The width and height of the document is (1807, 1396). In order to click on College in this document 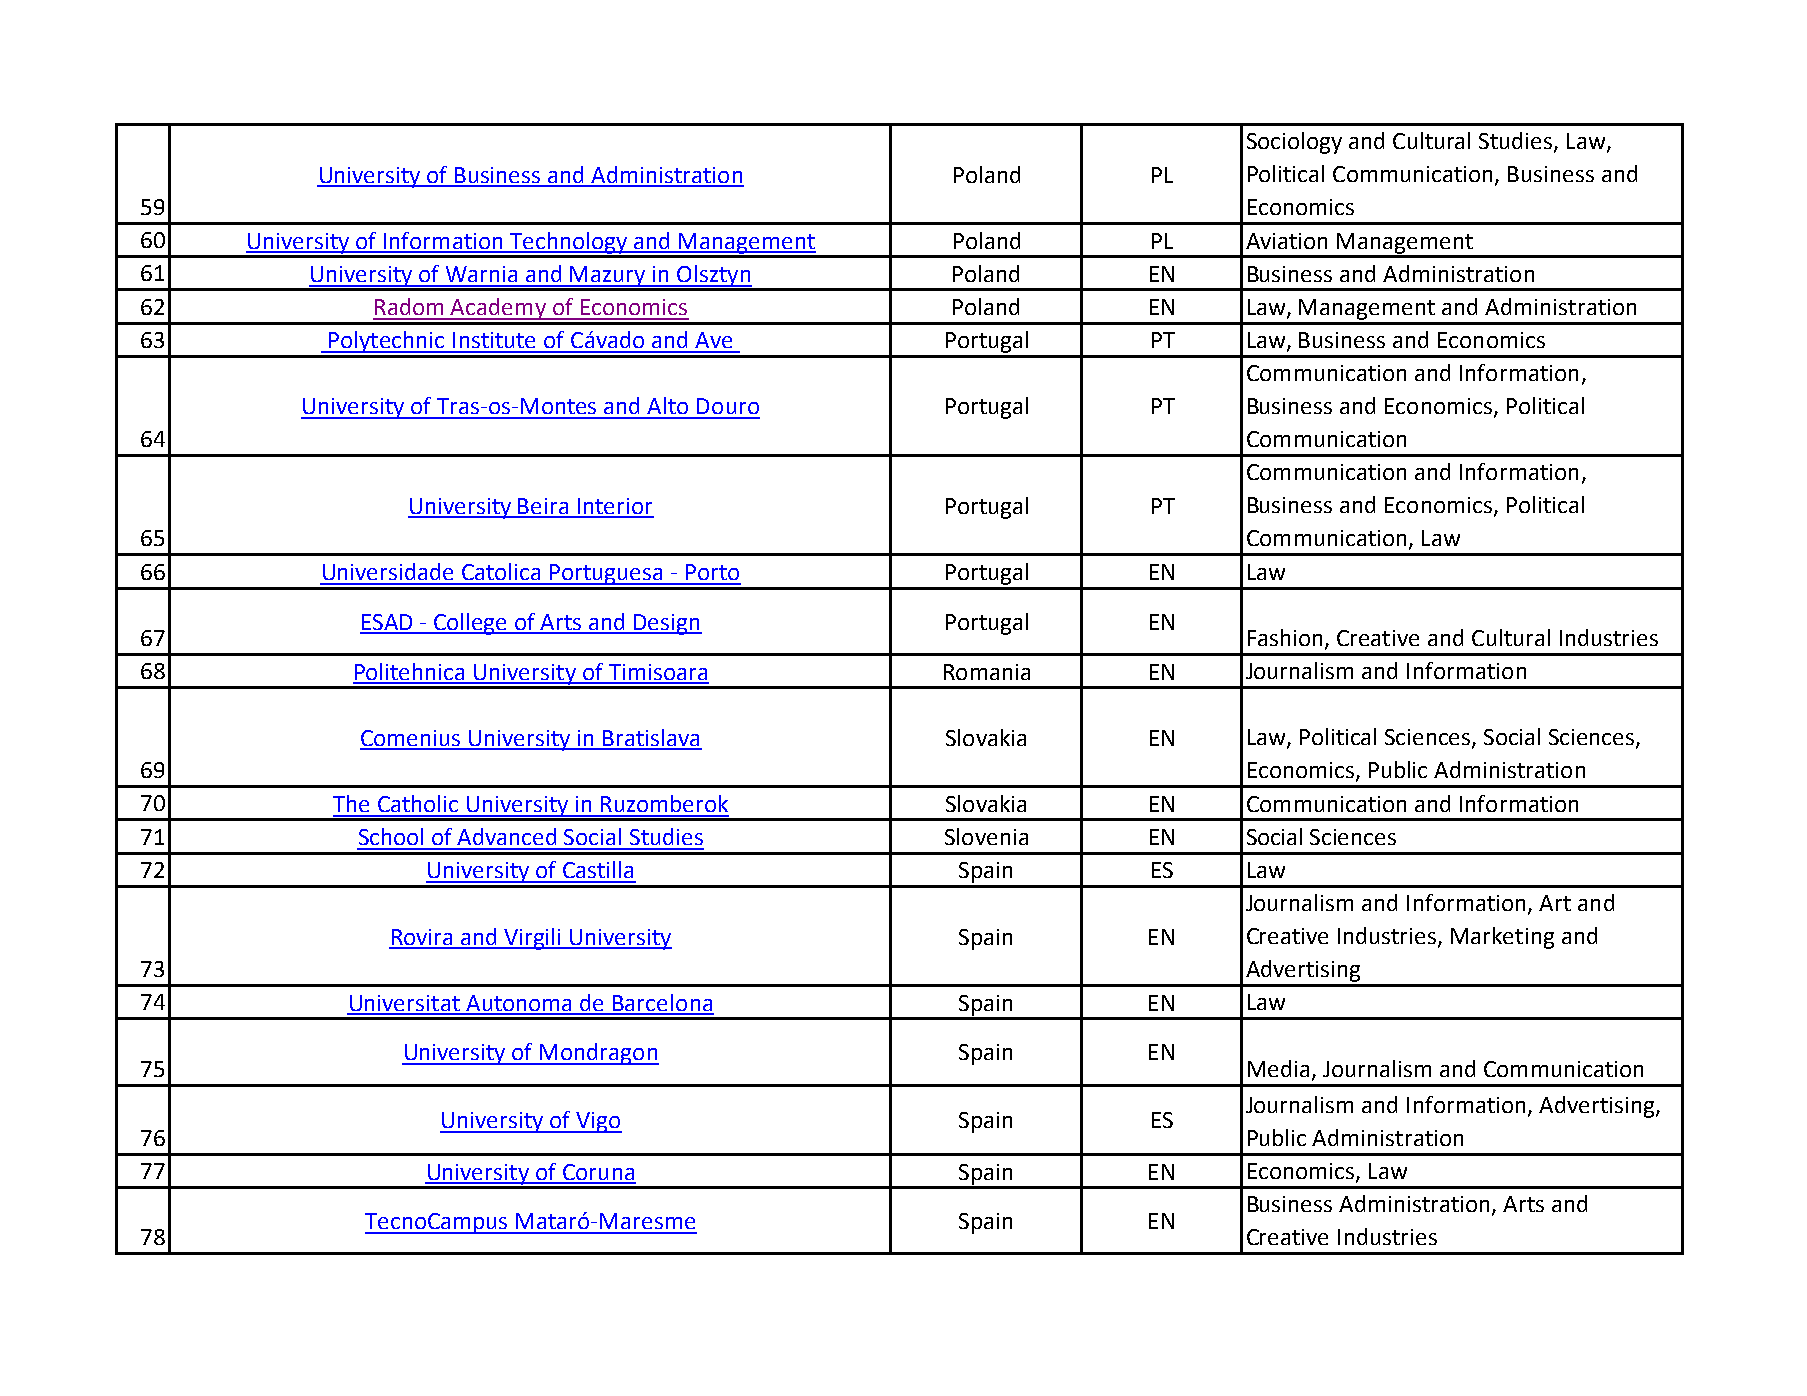, I will do `click(471, 624)`.
